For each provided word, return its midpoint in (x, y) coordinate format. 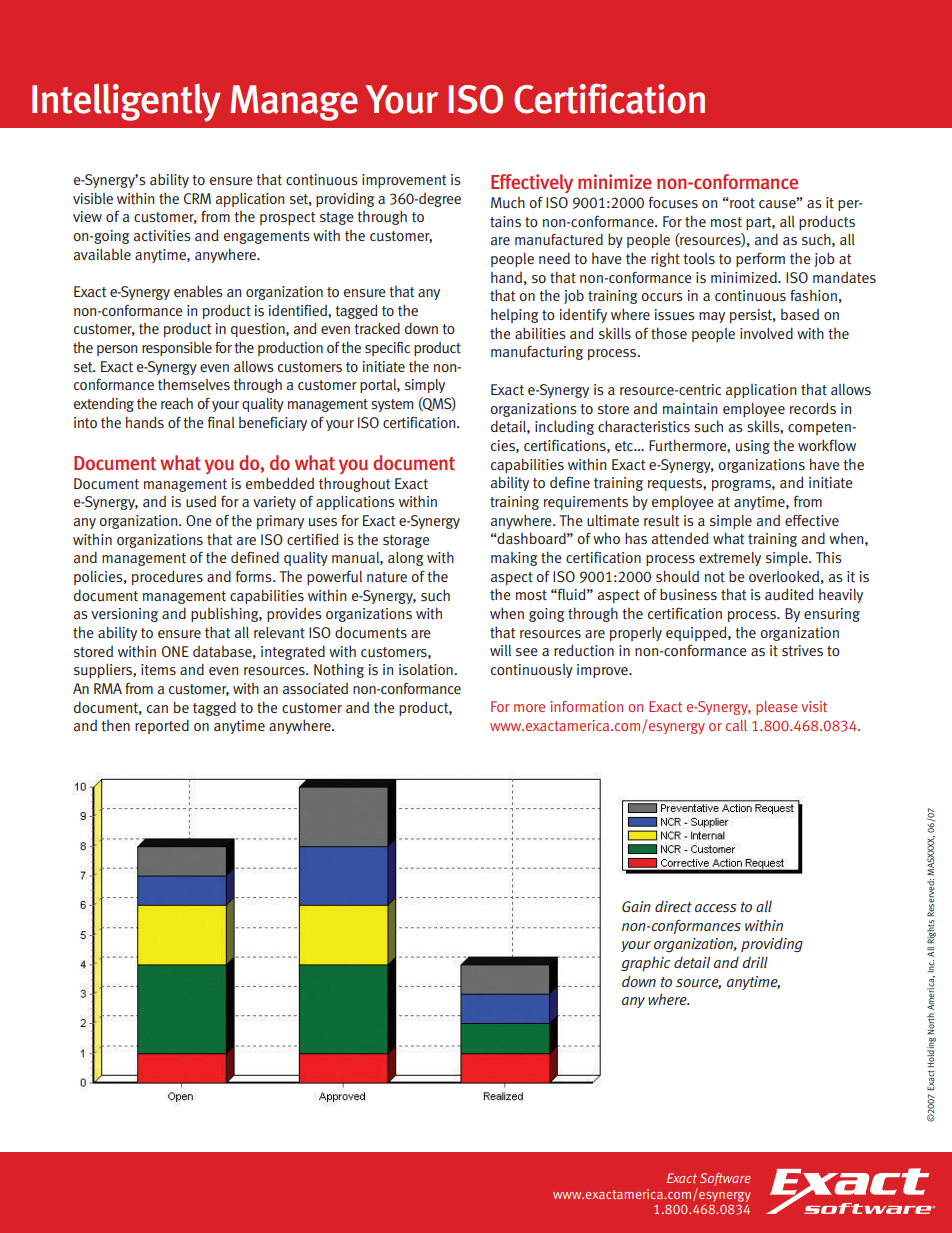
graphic (645, 963)
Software (725, 1179)
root (741, 203)
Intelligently (126, 103)
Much (508, 203)
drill (755, 962)
